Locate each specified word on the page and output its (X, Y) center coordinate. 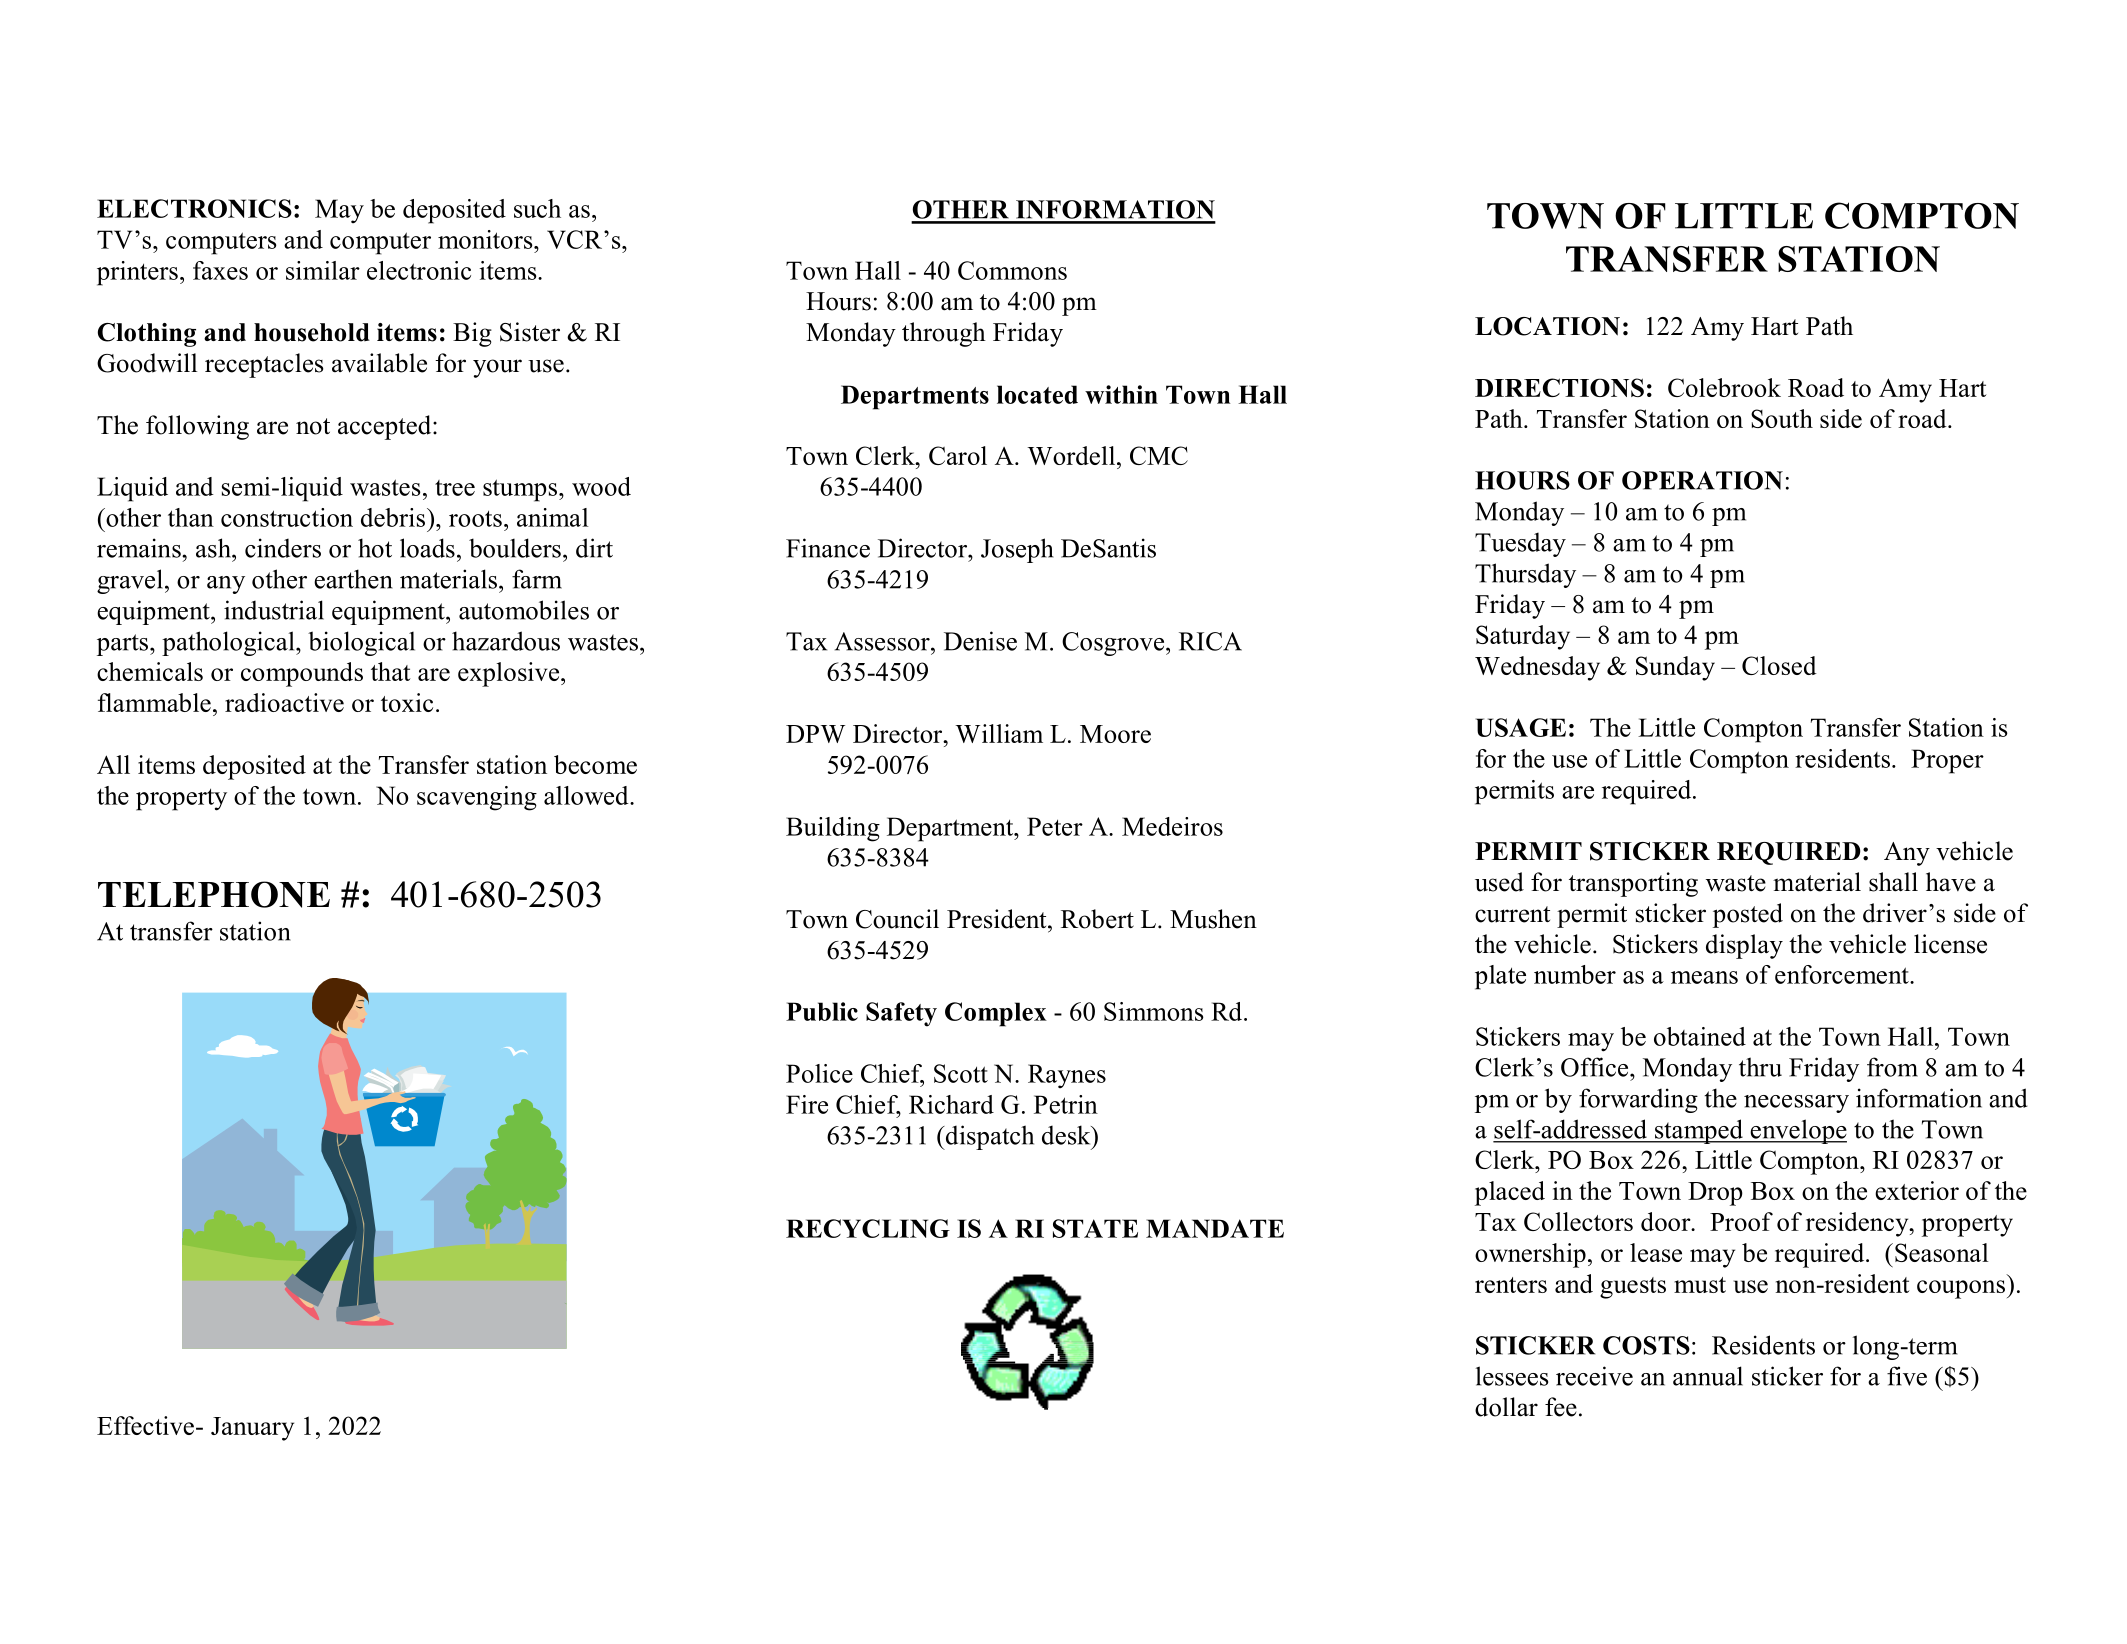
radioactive (284, 702)
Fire (807, 1104)
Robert (1097, 919)
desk (1067, 1135)
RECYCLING (868, 1228)
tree (455, 488)
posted (1748, 915)
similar (323, 270)
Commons (1012, 270)
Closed (1779, 665)
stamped (1698, 1131)
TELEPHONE (214, 894)
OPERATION (1702, 480)
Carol (958, 455)
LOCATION (1547, 326)
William (999, 733)
